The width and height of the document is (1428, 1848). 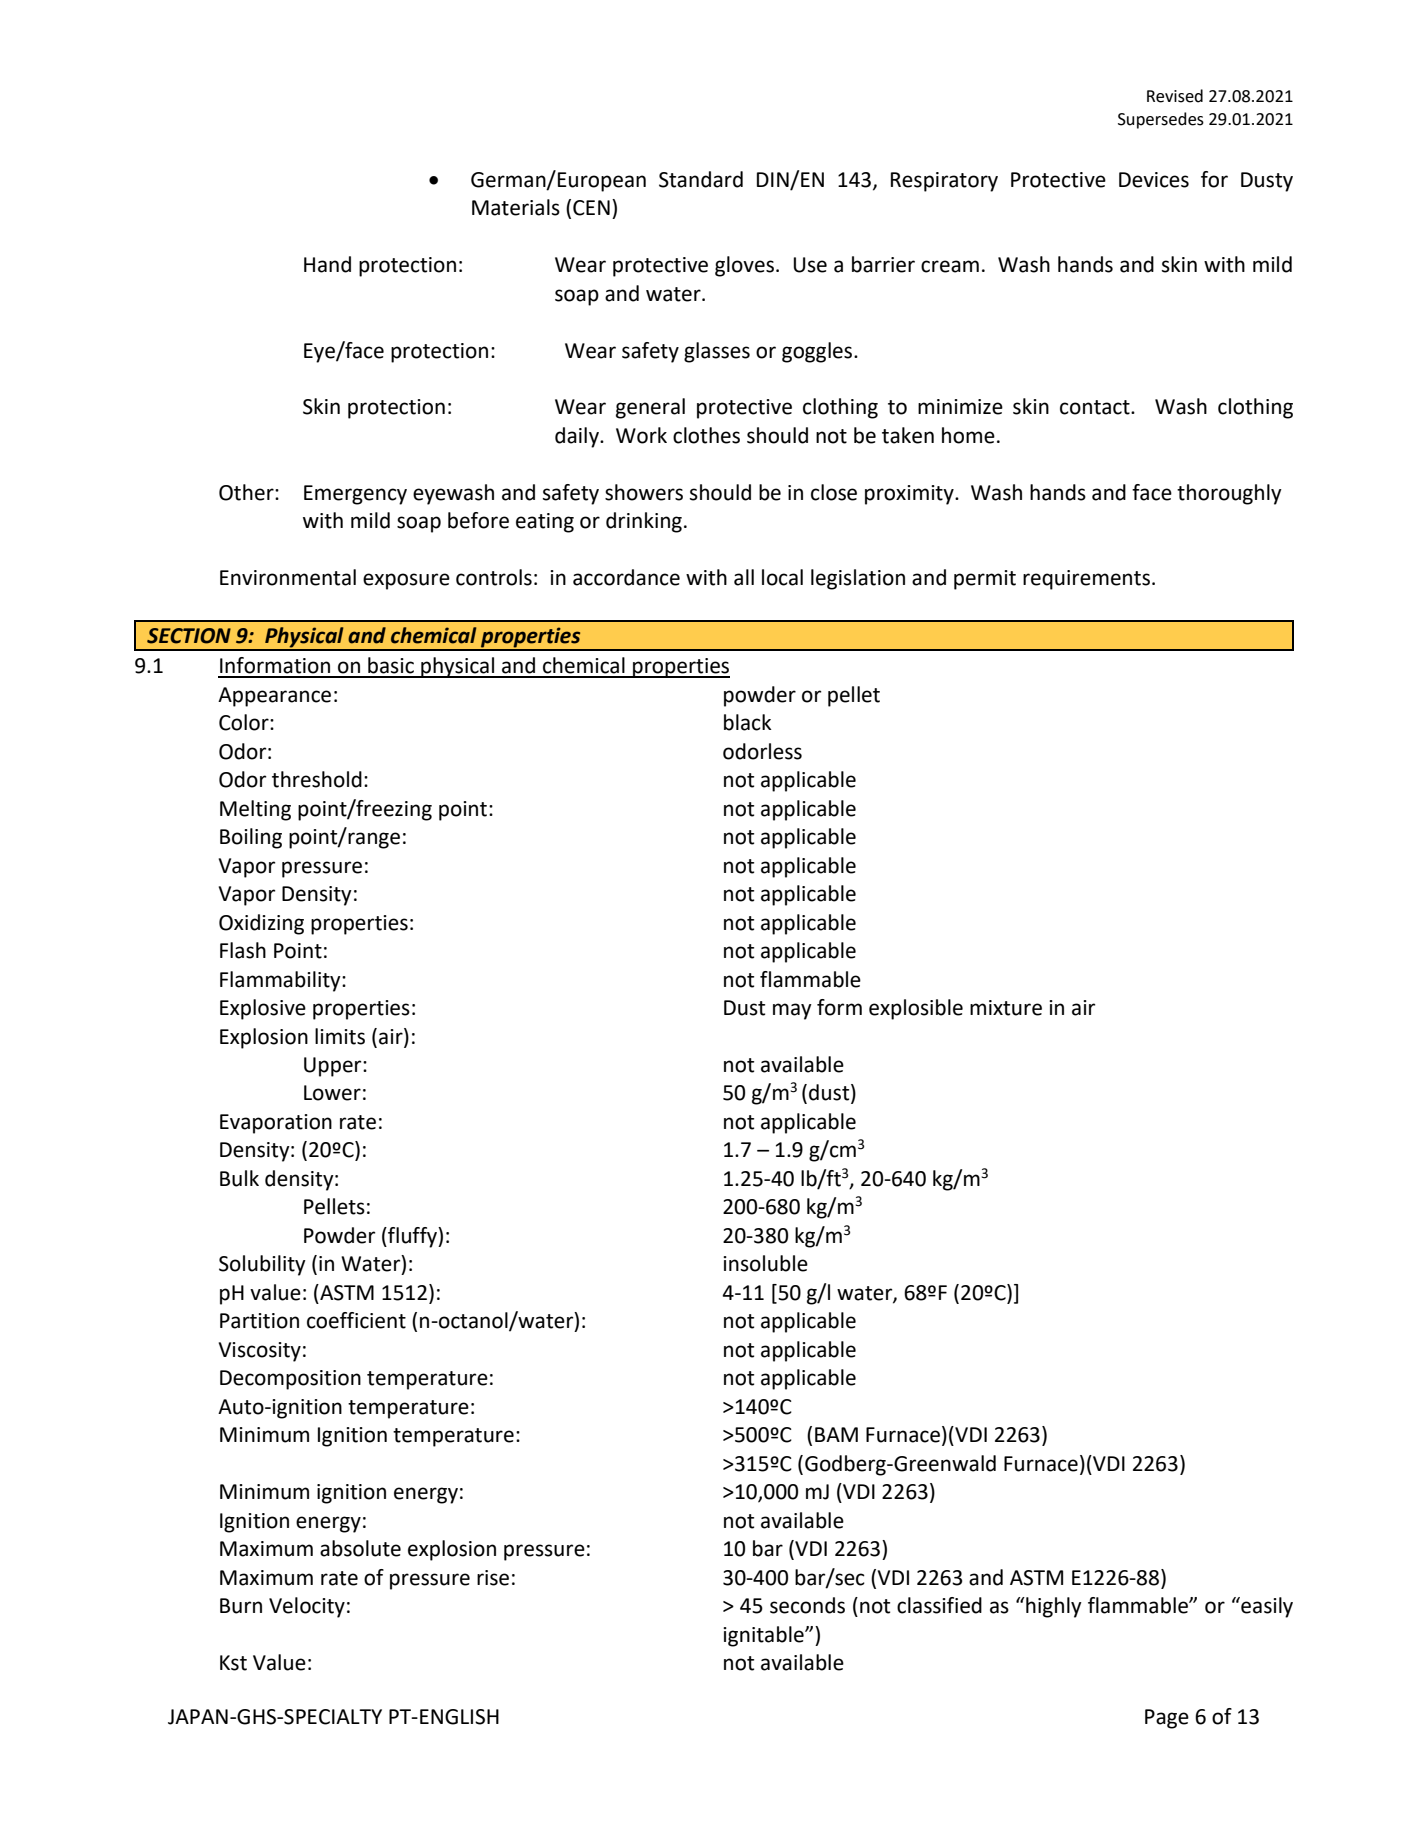 What do you see at coordinates (1086, 580) in the document?
I see `requirements` at bounding box center [1086, 580].
